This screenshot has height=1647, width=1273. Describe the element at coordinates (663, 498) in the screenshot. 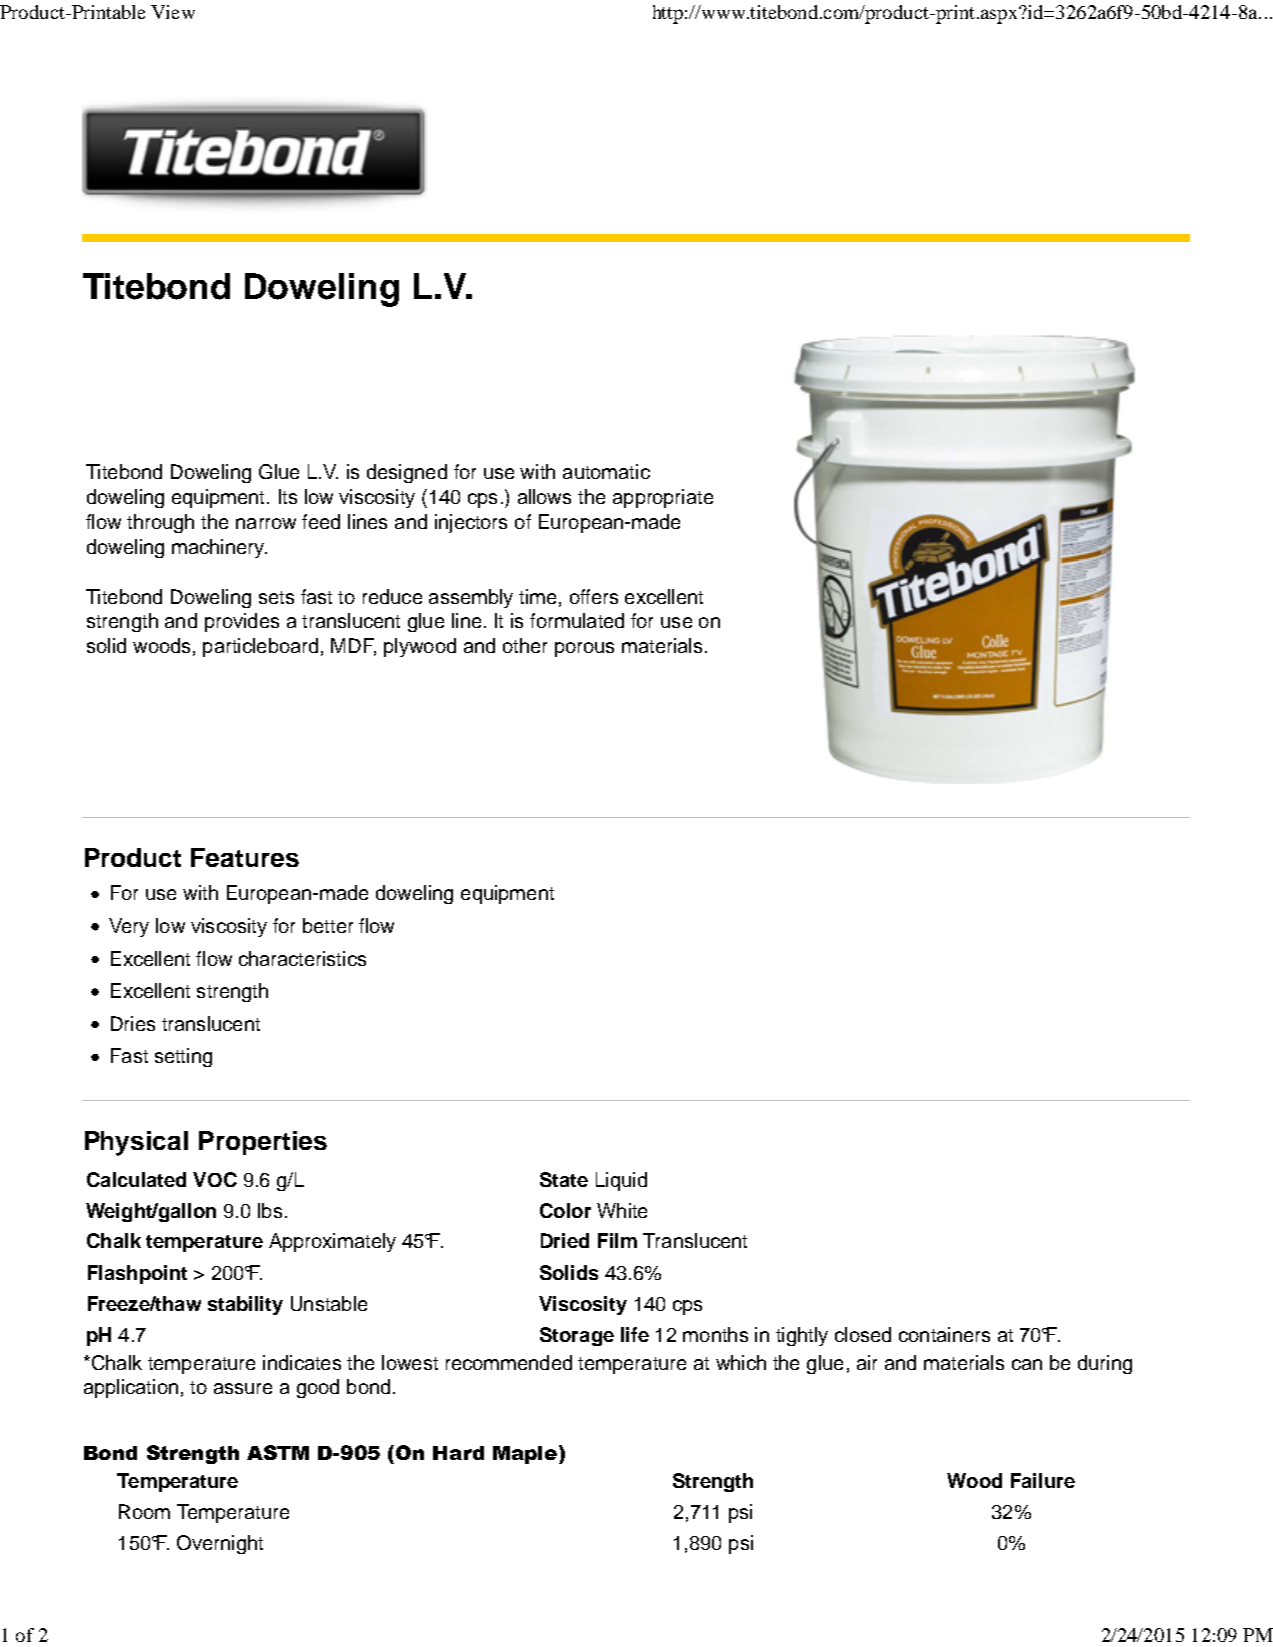

I see `appropriate` at that location.
